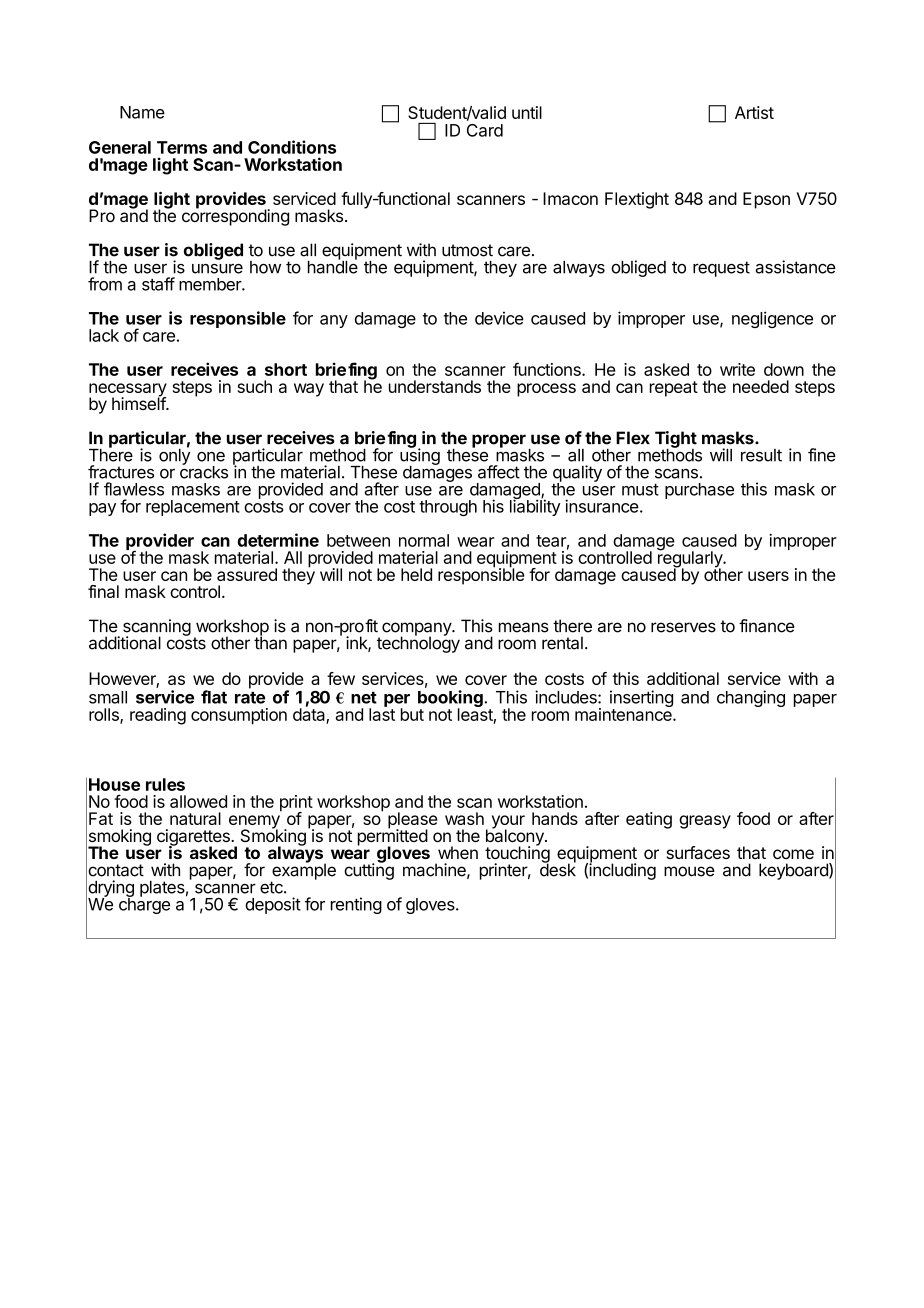  I want to click on company, so click(417, 630).
